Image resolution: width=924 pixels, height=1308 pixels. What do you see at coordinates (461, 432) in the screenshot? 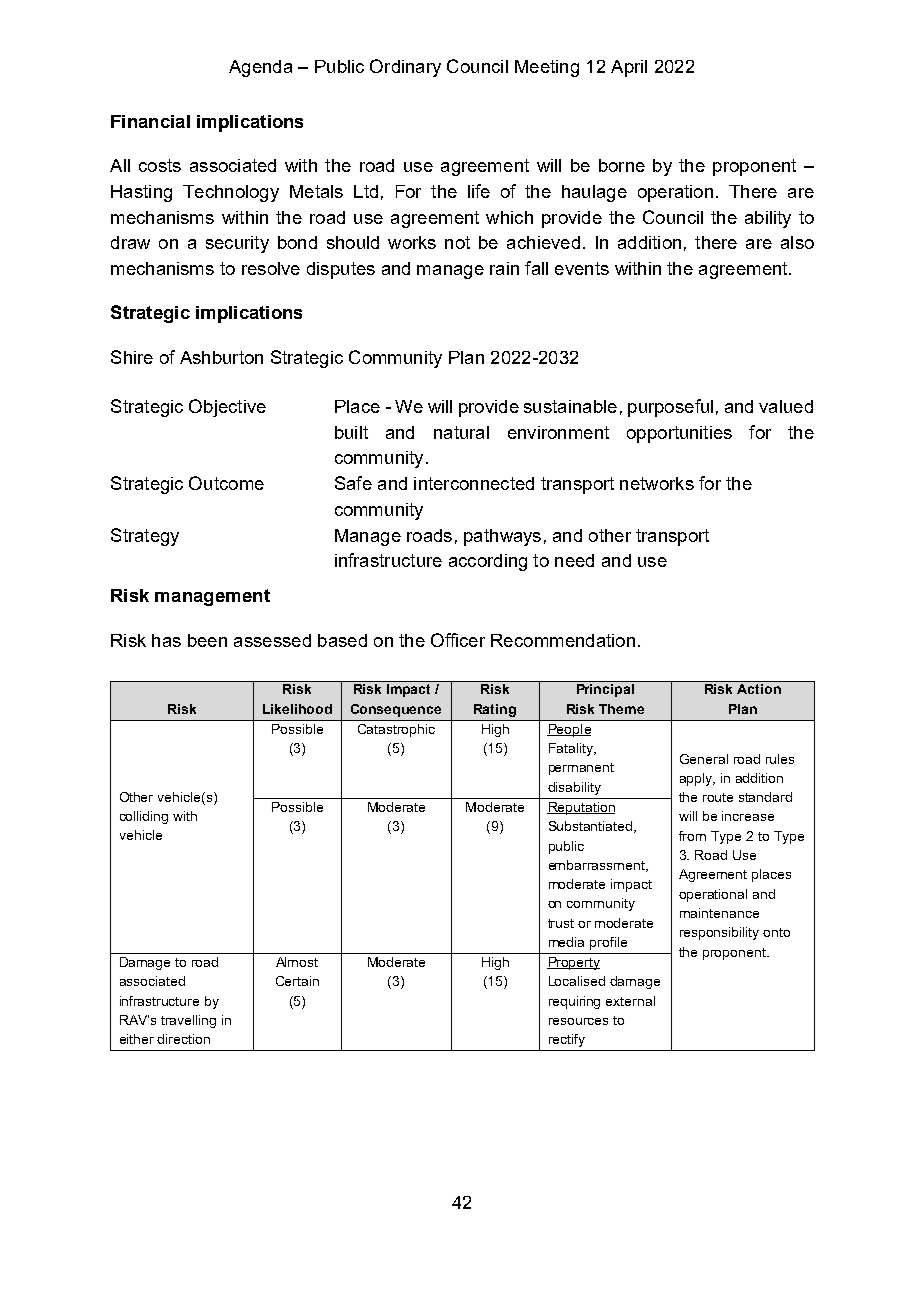
I see `natural` at bounding box center [461, 432].
